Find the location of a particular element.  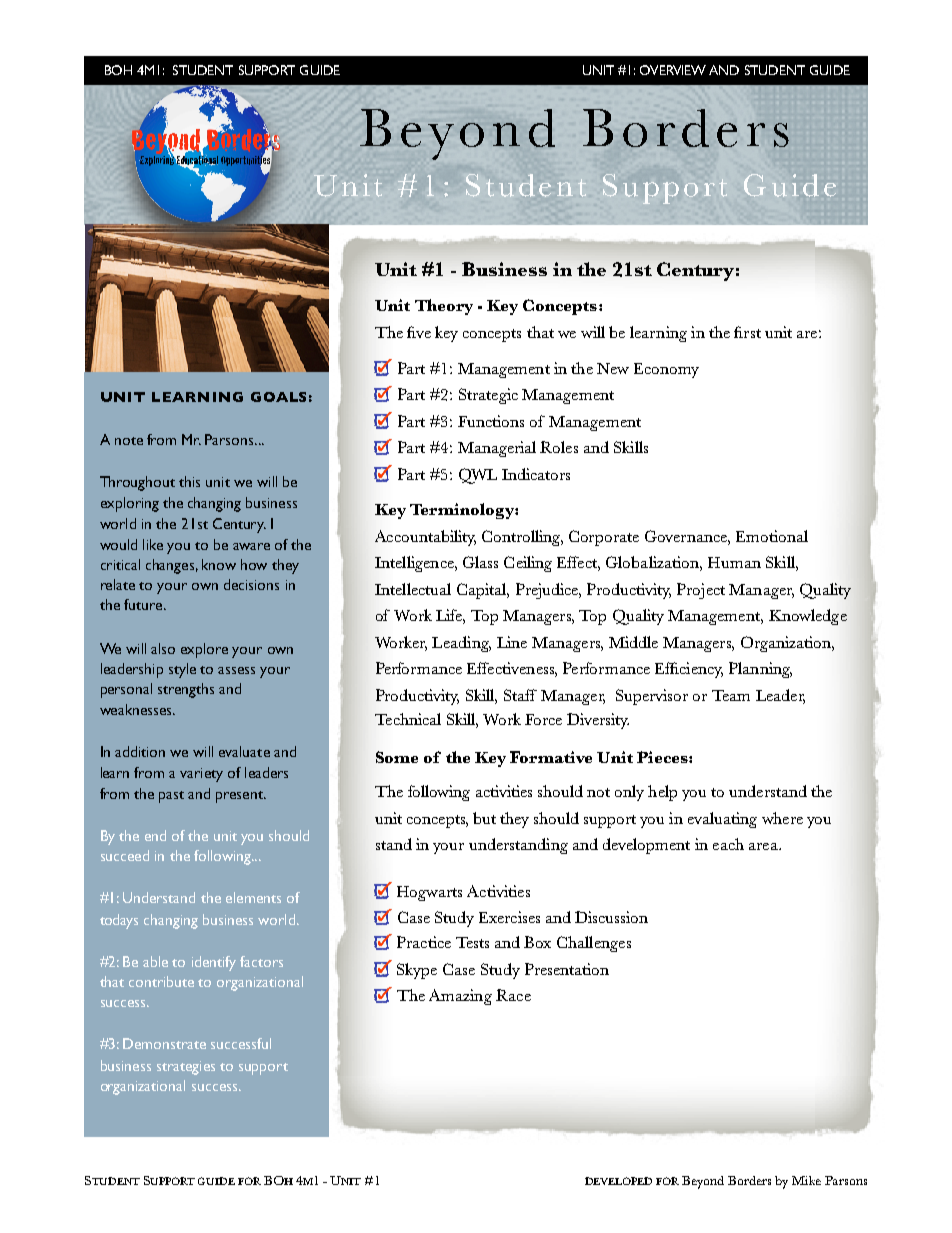

Project is located at coordinates (701, 591).
